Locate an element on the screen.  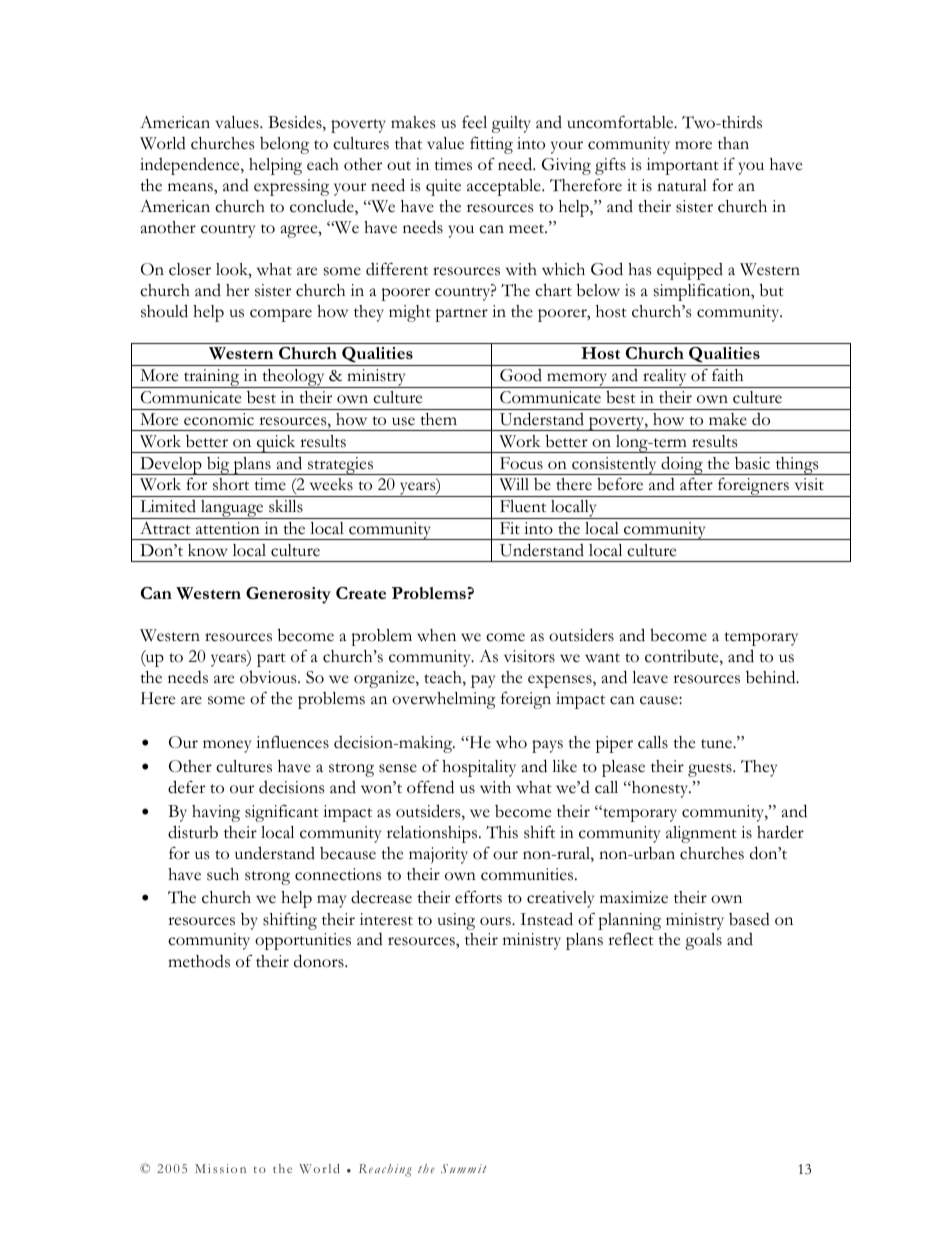
obvious is located at coordinates (269, 677).
